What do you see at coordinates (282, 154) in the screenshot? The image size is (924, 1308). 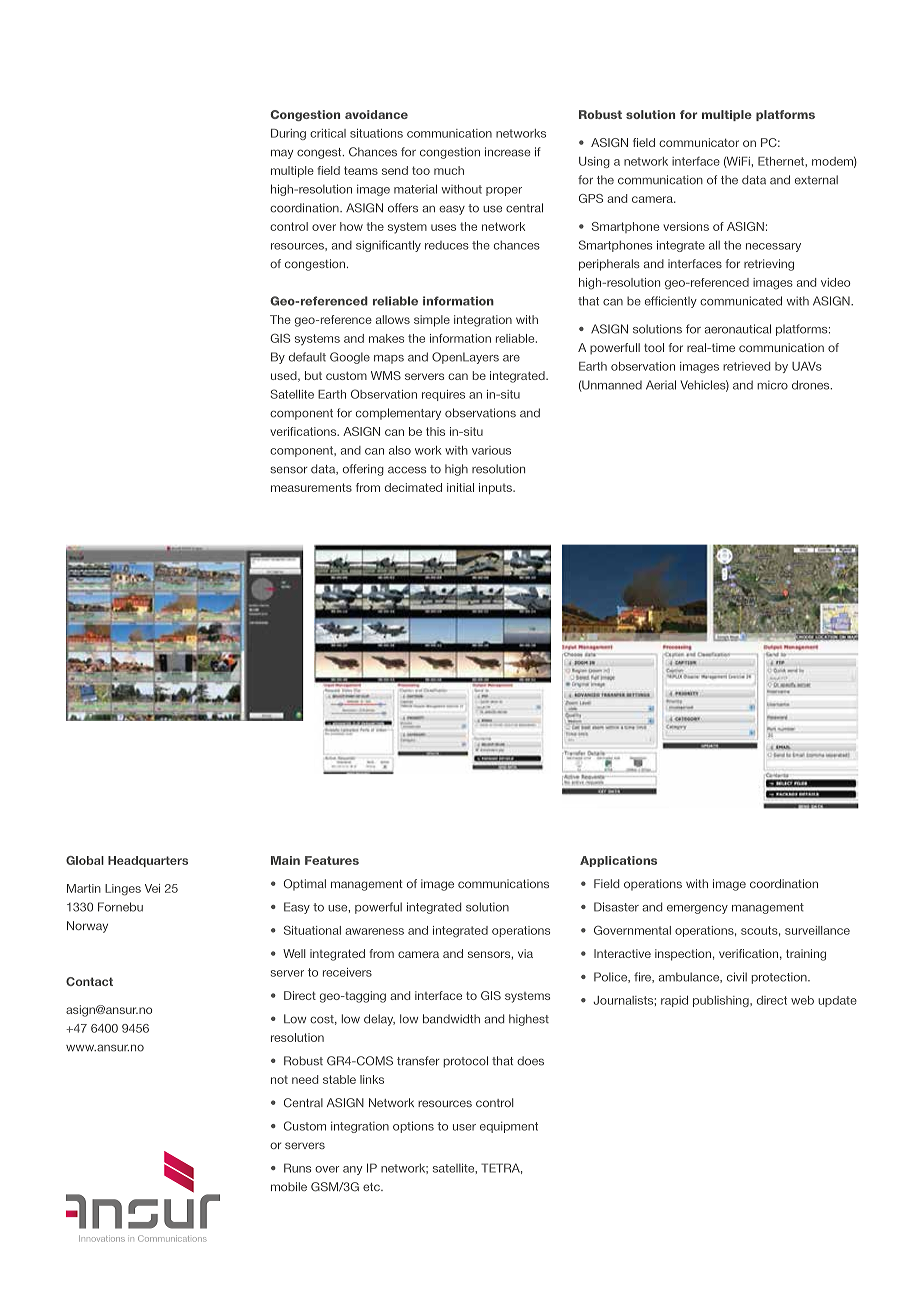 I see `may` at bounding box center [282, 154].
